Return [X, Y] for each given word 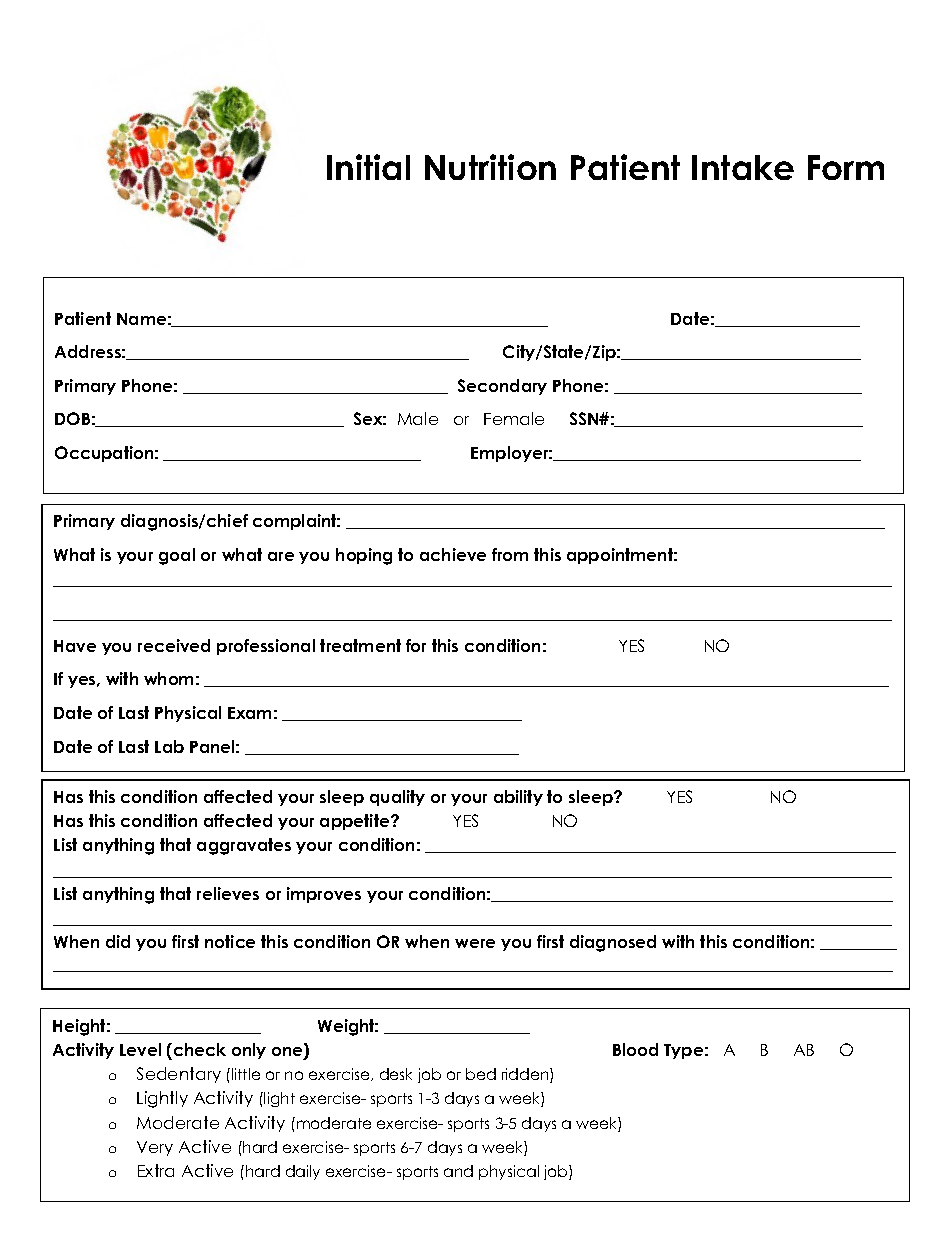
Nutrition [490, 167]
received [174, 645]
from [510, 554]
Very [155, 1148]
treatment [360, 645]
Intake [743, 167]
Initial [368, 167]
